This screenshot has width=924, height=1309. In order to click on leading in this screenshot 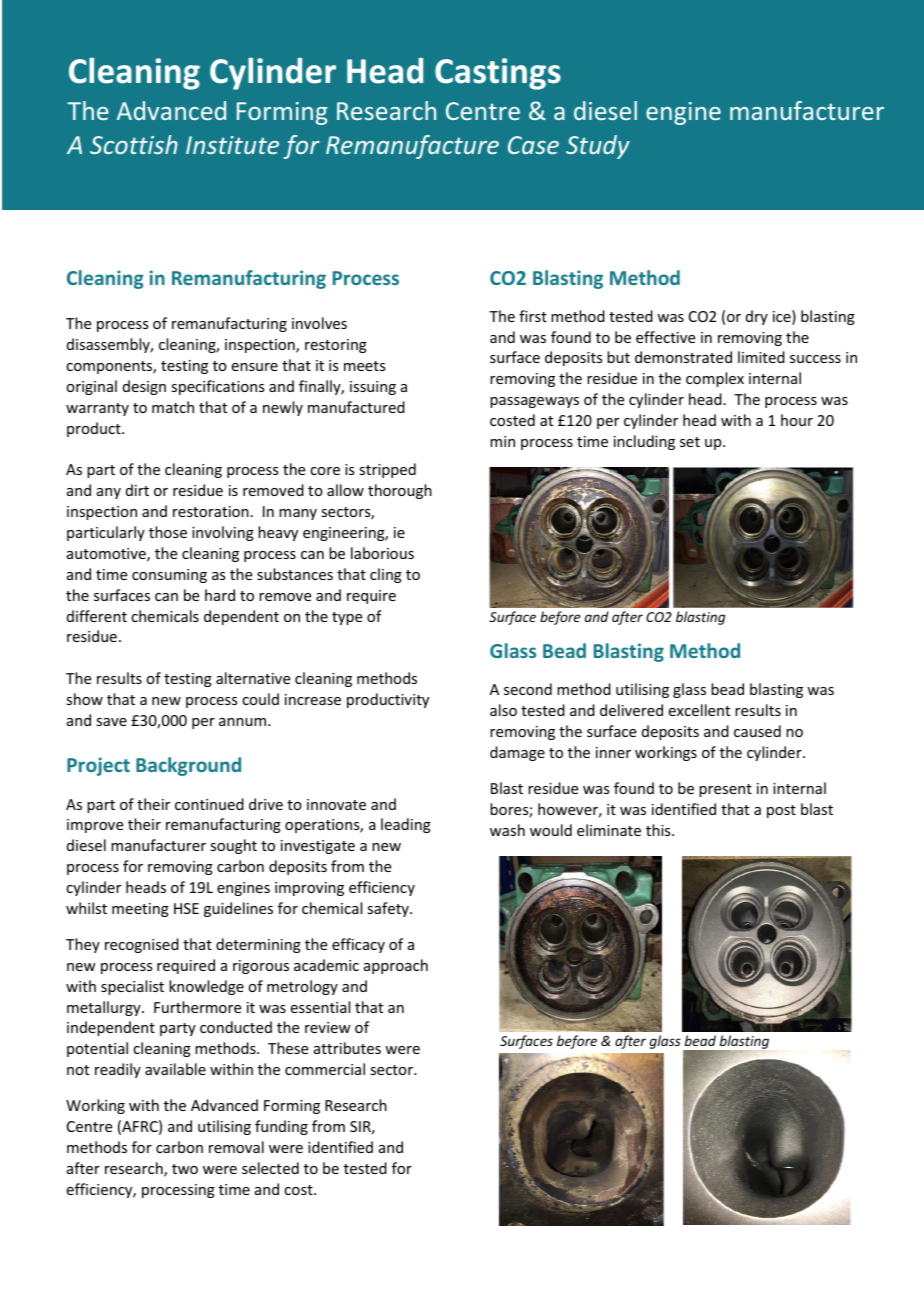, I will do `click(406, 825)`.
